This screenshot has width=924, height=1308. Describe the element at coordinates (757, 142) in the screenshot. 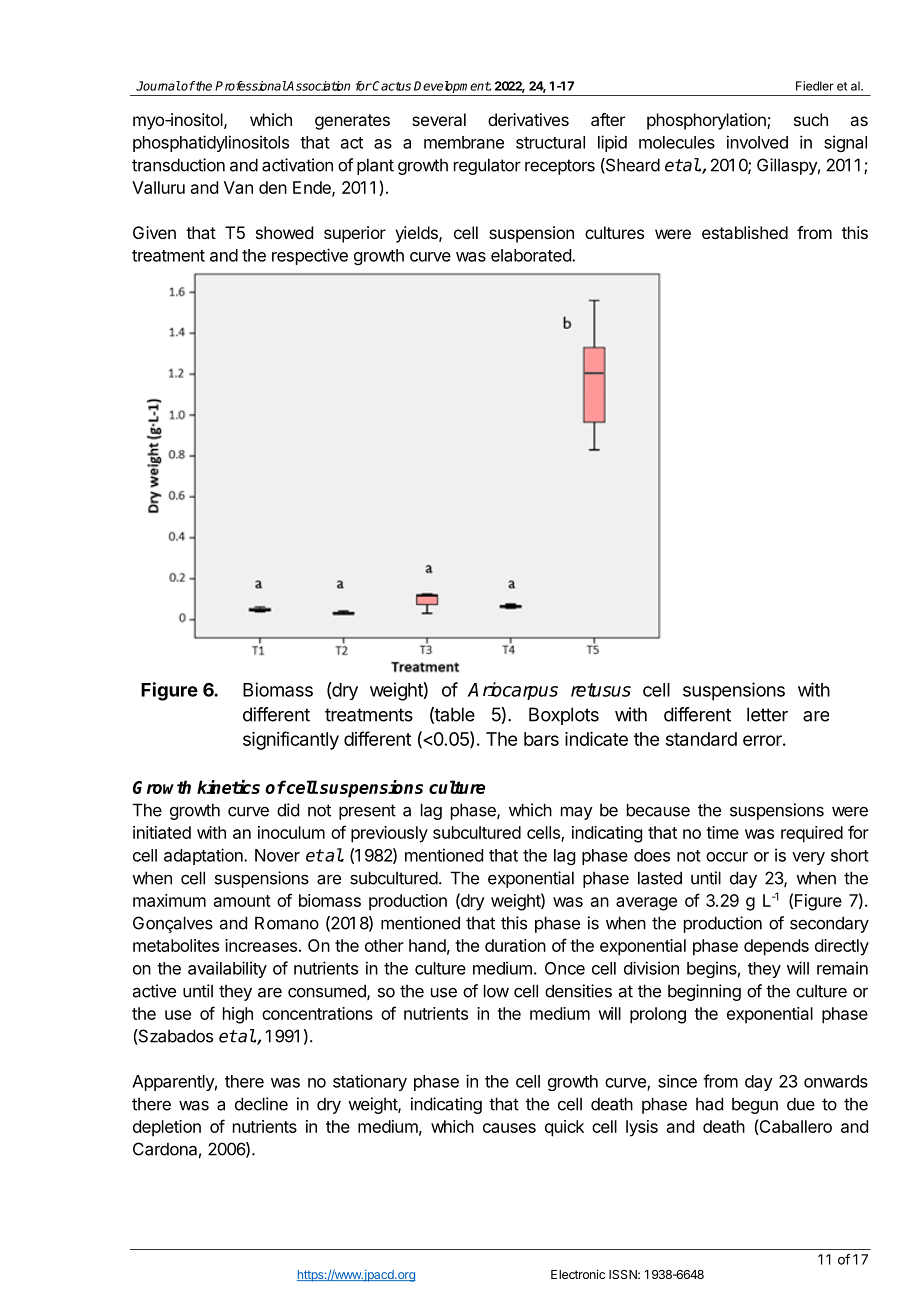

I see `involved` at that location.
